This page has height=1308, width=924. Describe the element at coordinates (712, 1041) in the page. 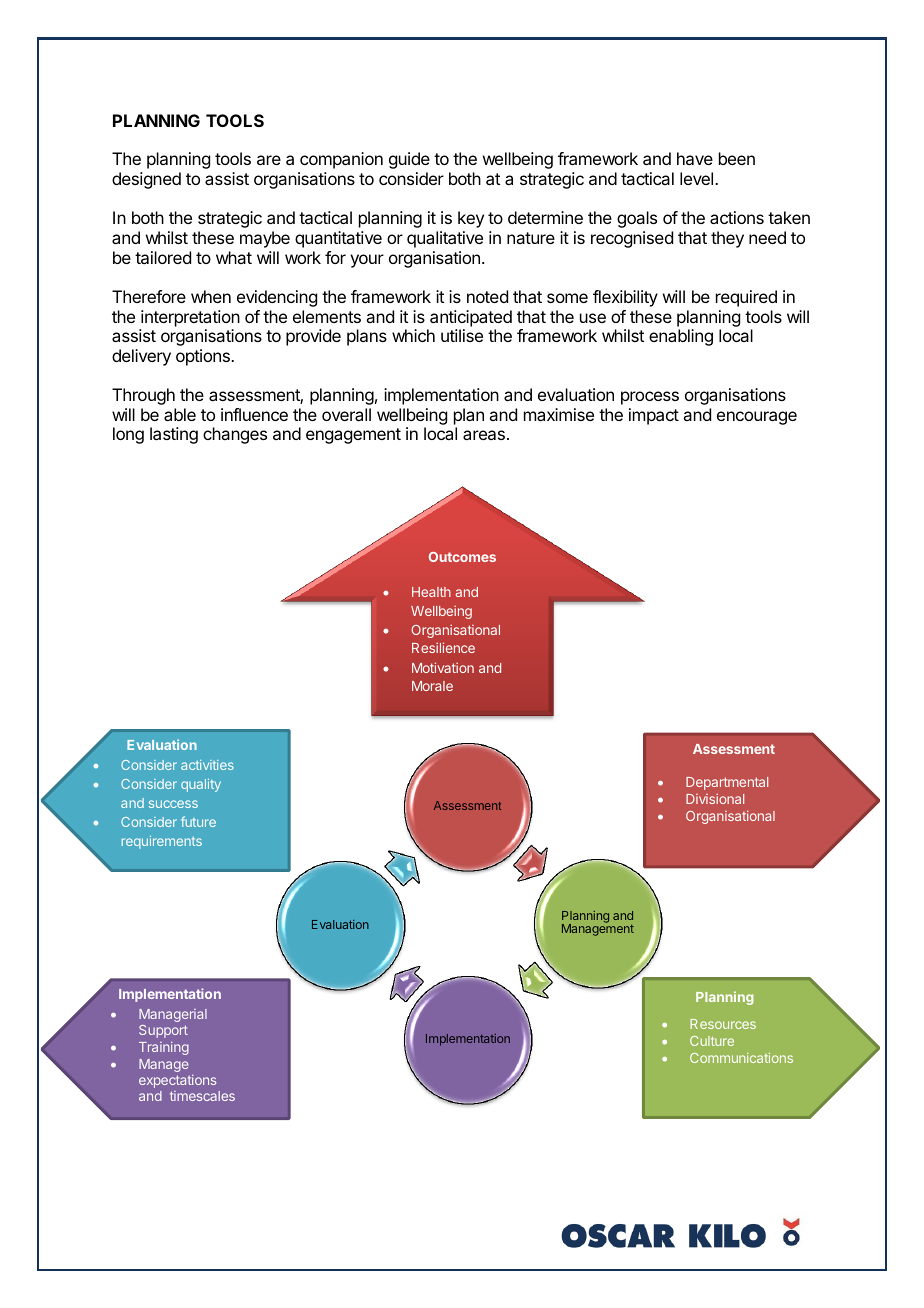

I see `Culture` at that location.
